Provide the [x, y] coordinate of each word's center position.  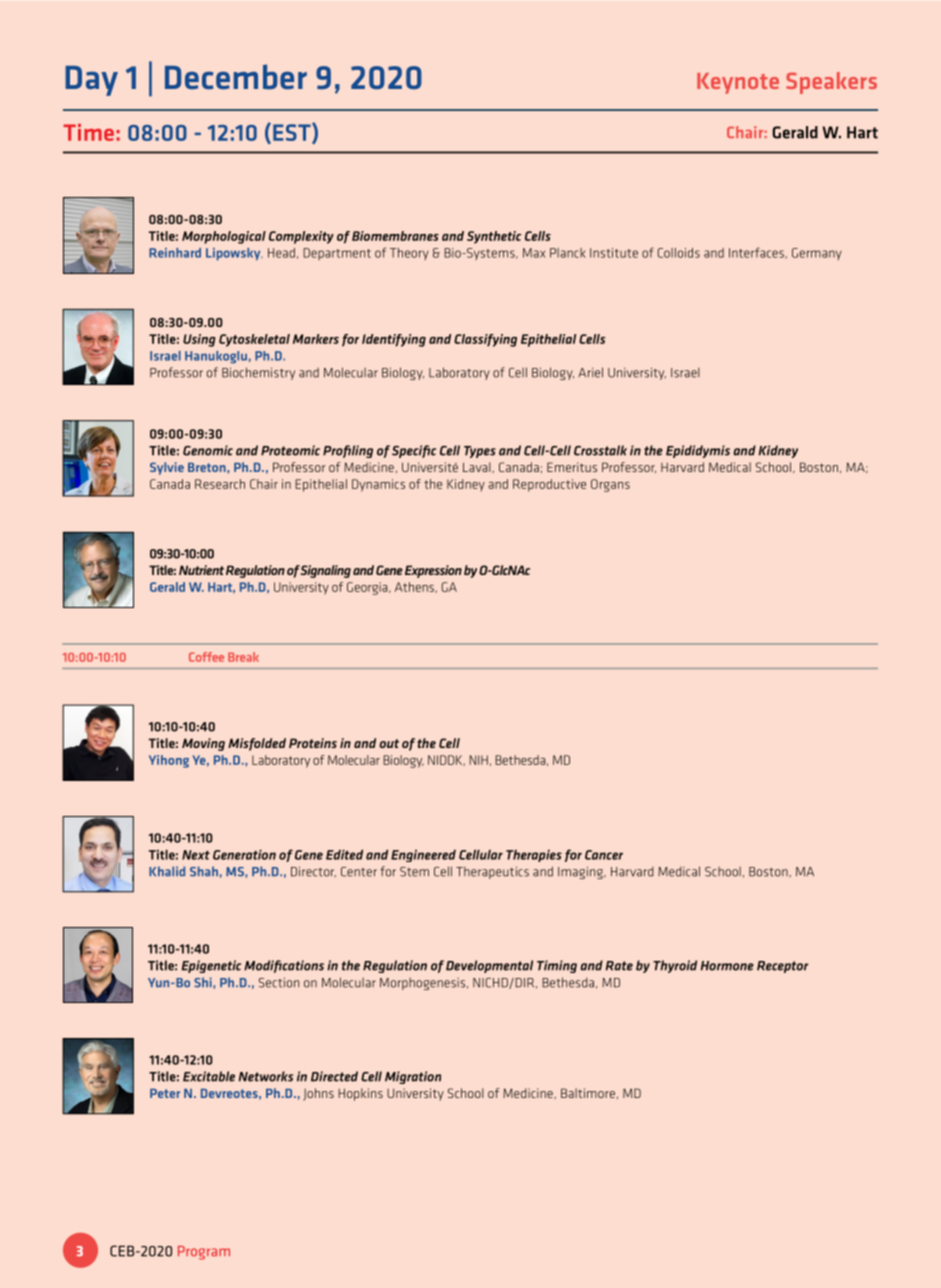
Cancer [604, 855]
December [236, 77]
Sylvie [167, 468]
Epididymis [698, 451]
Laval [478, 467]
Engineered [423, 855]
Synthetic [494, 237]
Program [204, 1253]
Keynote [738, 83]
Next [196, 855]
